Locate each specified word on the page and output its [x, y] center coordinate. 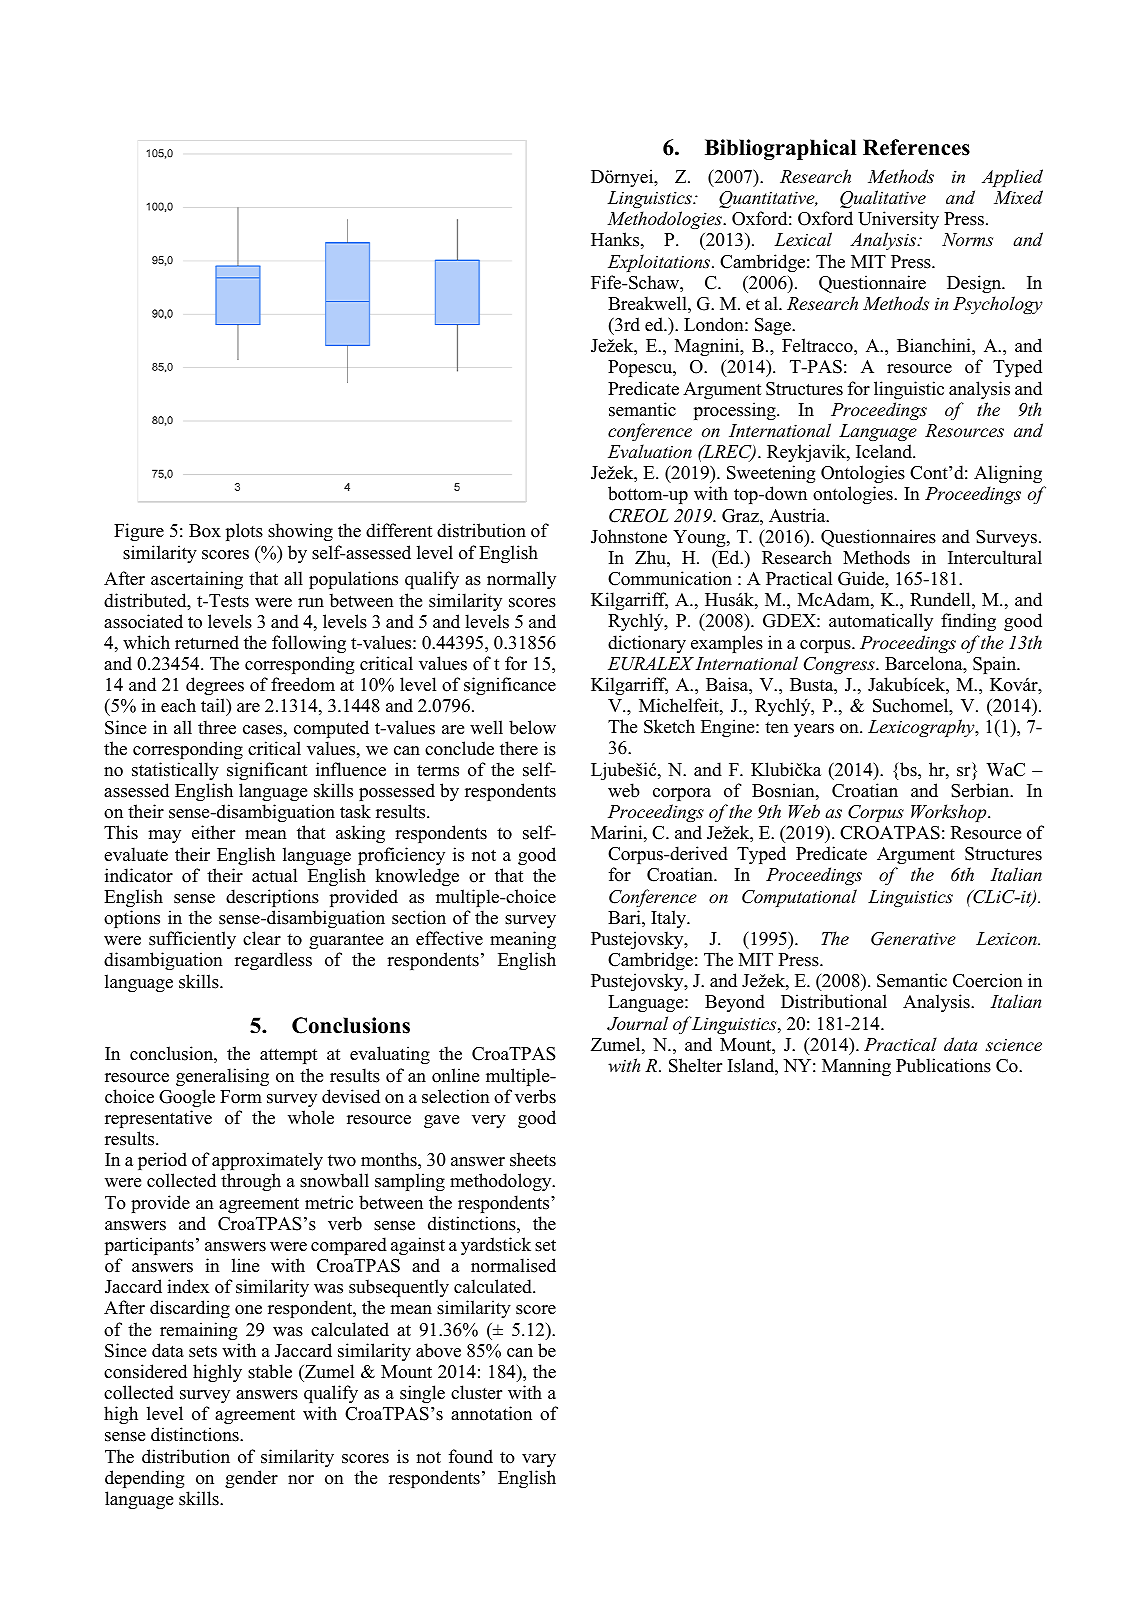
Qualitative [883, 199]
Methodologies [665, 220]
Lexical [803, 239]
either [213, 832]
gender [251, 1479]
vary [539, 1460]
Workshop [950, 813]
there [519, 748]
